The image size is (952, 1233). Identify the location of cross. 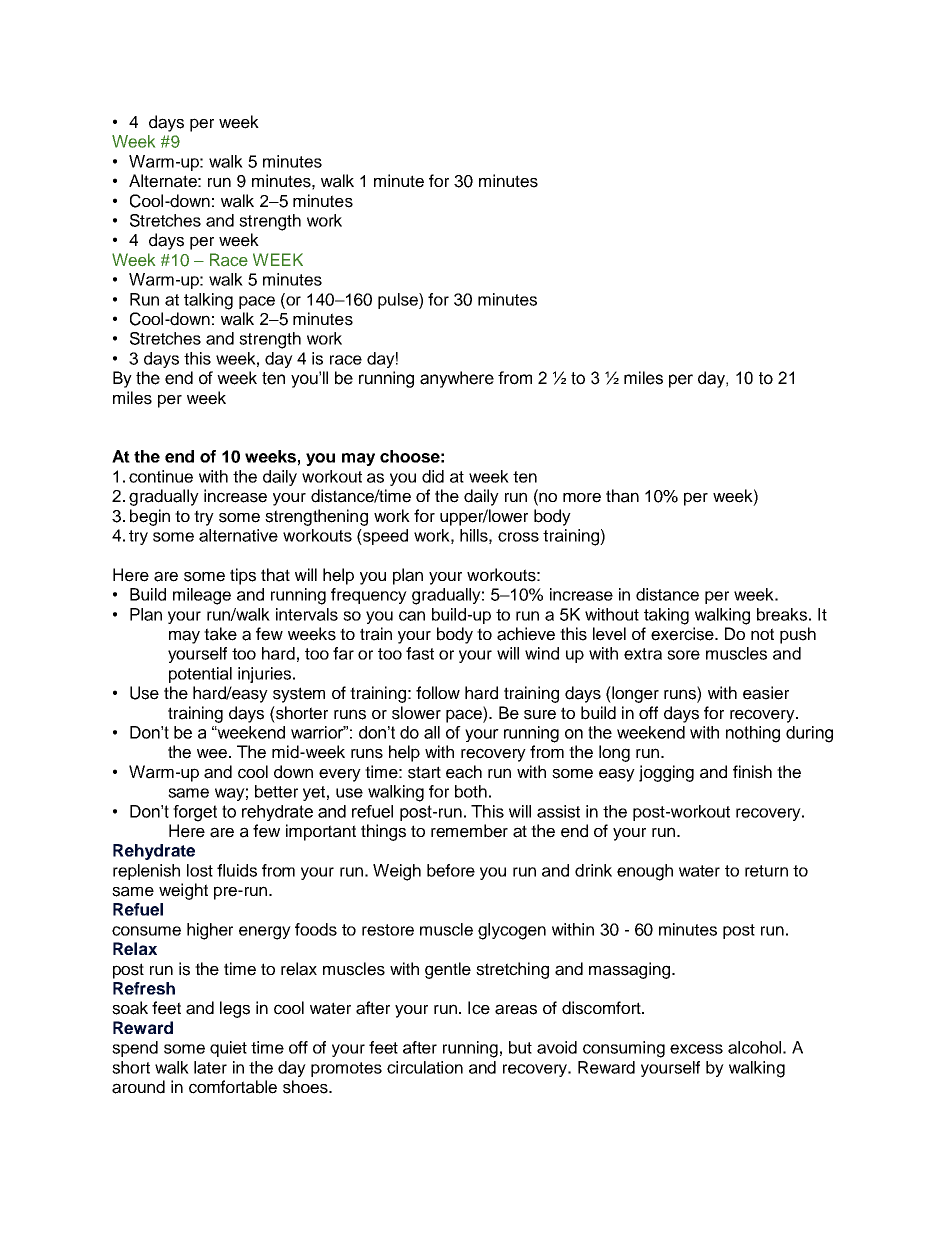
(518, 537).
